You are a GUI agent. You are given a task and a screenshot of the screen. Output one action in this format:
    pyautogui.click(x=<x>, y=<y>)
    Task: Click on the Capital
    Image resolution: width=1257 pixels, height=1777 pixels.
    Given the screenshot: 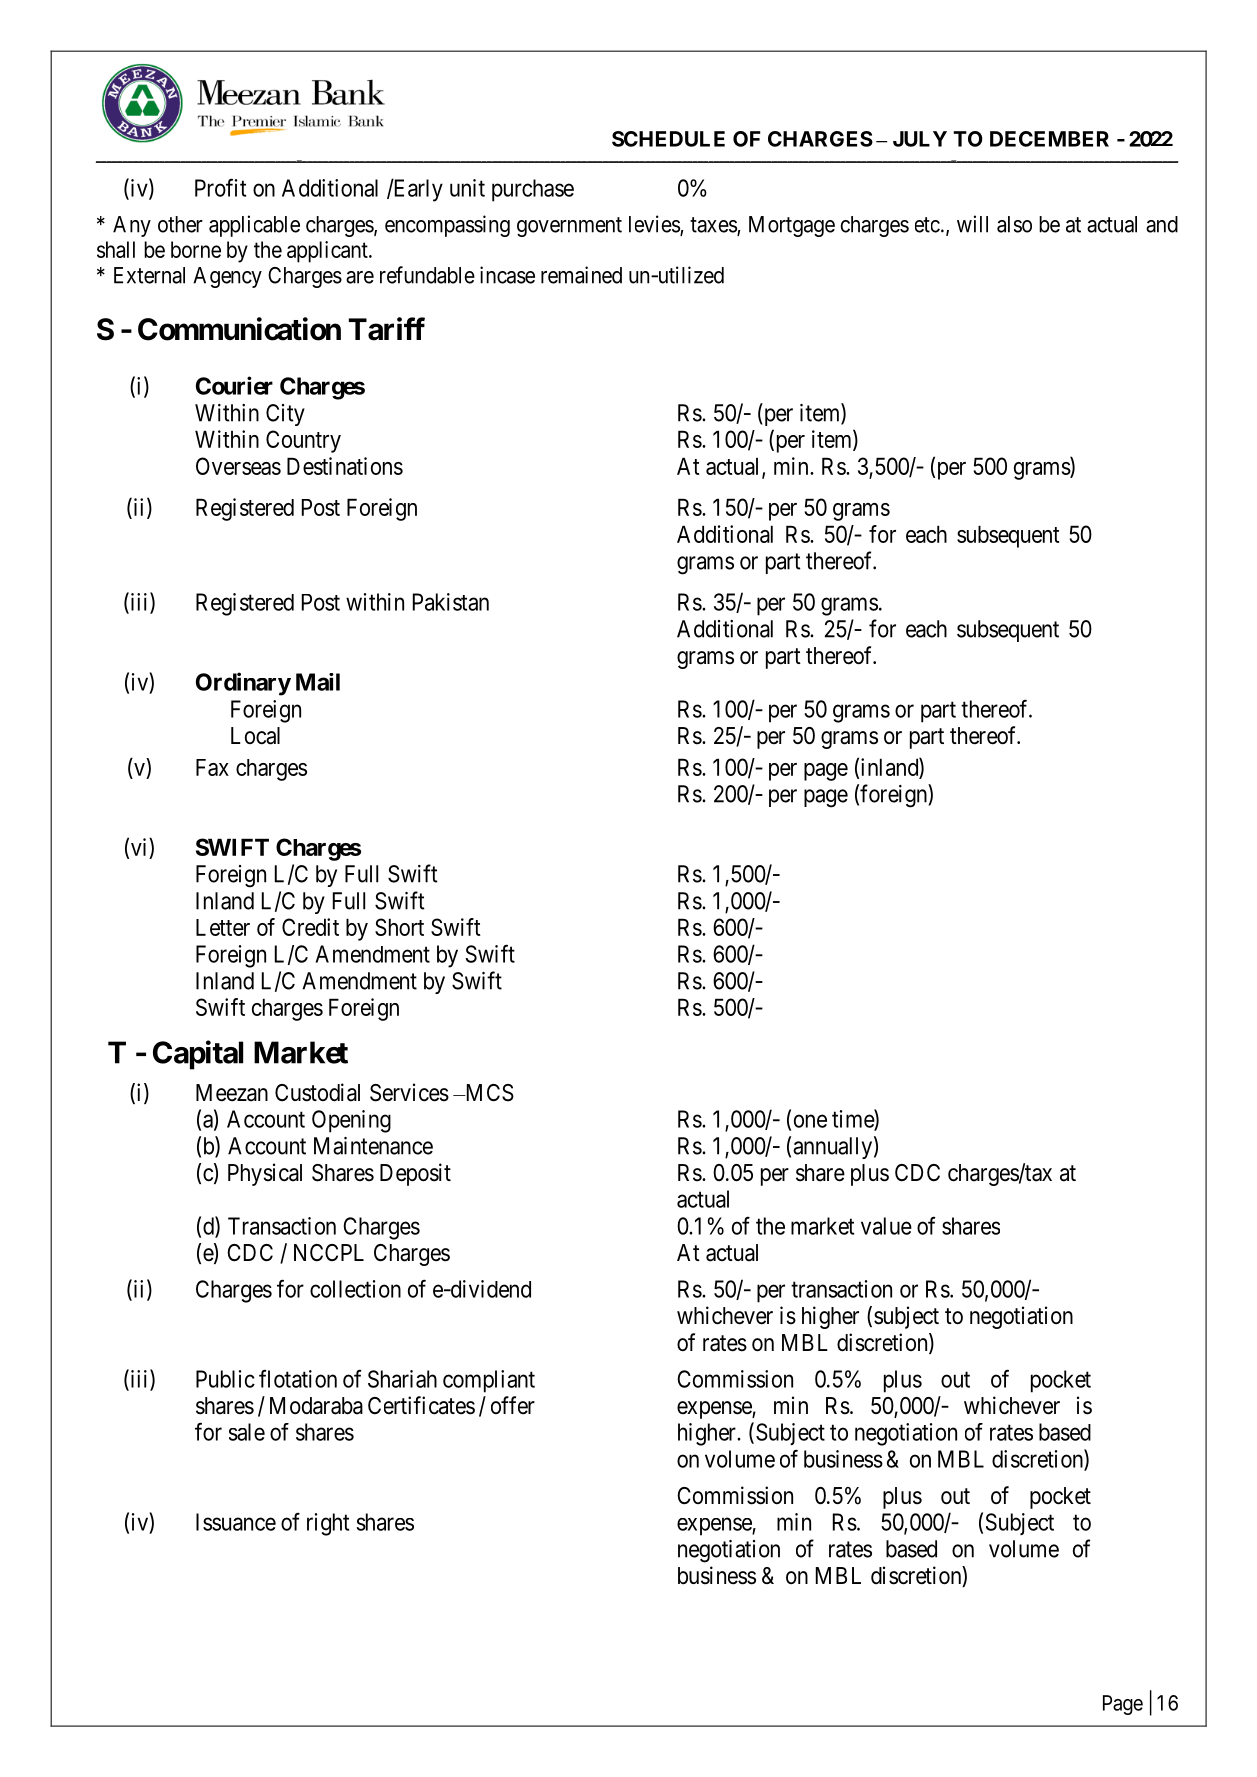 What is the action you would take?
    pyautogui.click(x=198, y=1055)
